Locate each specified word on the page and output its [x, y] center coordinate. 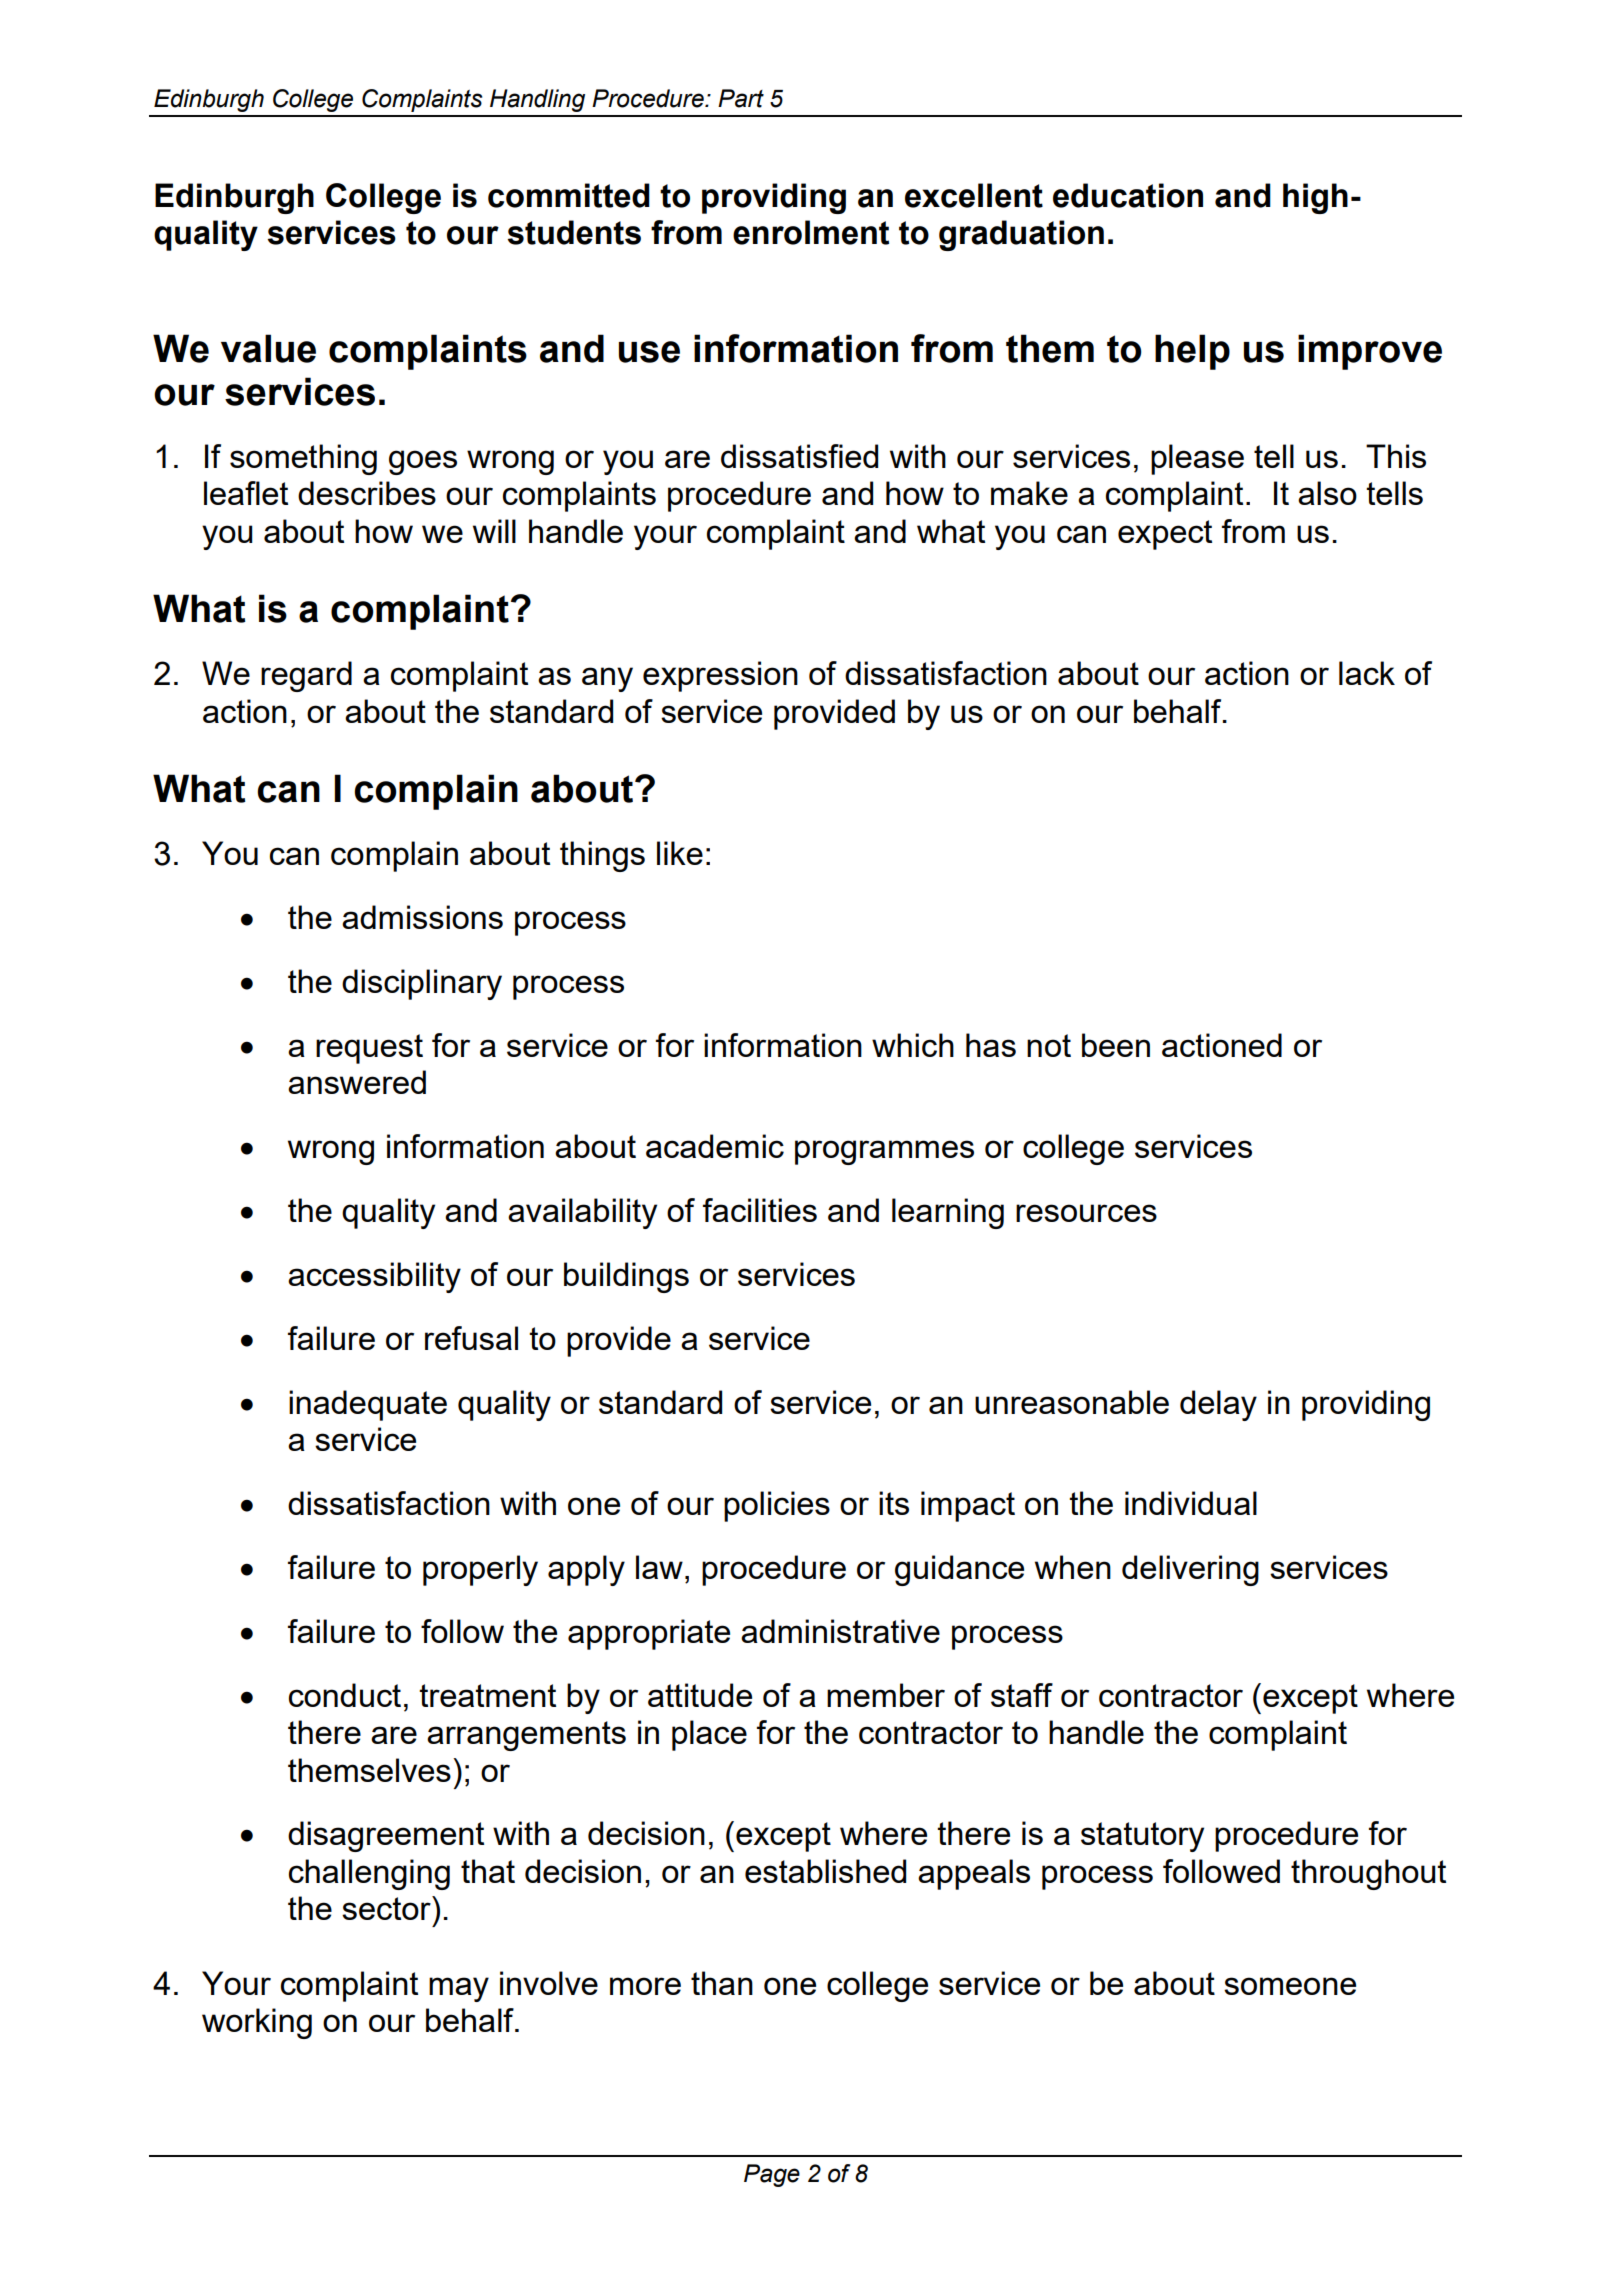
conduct [345, 1695]
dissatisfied [799, 456]
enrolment [811, 232]
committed [569, 195]
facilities [760, 1210]
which [913, 1045]
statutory [1142, 1837]
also [1327, 493]
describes [367, 493]
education [1128, 195]
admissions [422, 917]
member [886, 1695]
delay [1218, 1405]
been [1116, 1045]
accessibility [374, 1277]
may [459, 1989]
